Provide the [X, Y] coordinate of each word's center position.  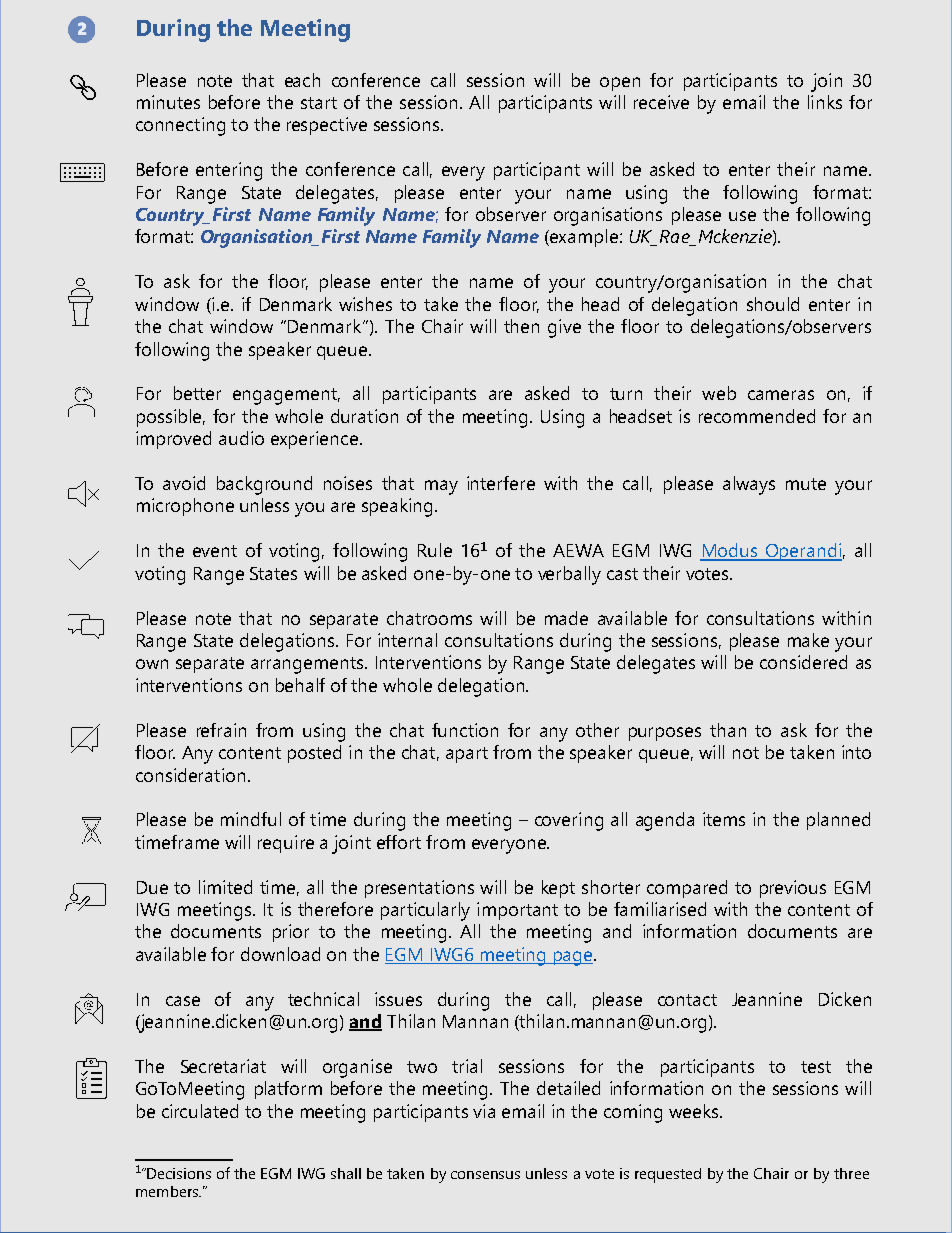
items [724, 819]
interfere [501, 483]
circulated [200, 1111]
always [749, 485]
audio [241, 438]
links [825, 102]
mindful [251, 819]
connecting [180, 126]
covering [569, 821]
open [620, 84]
